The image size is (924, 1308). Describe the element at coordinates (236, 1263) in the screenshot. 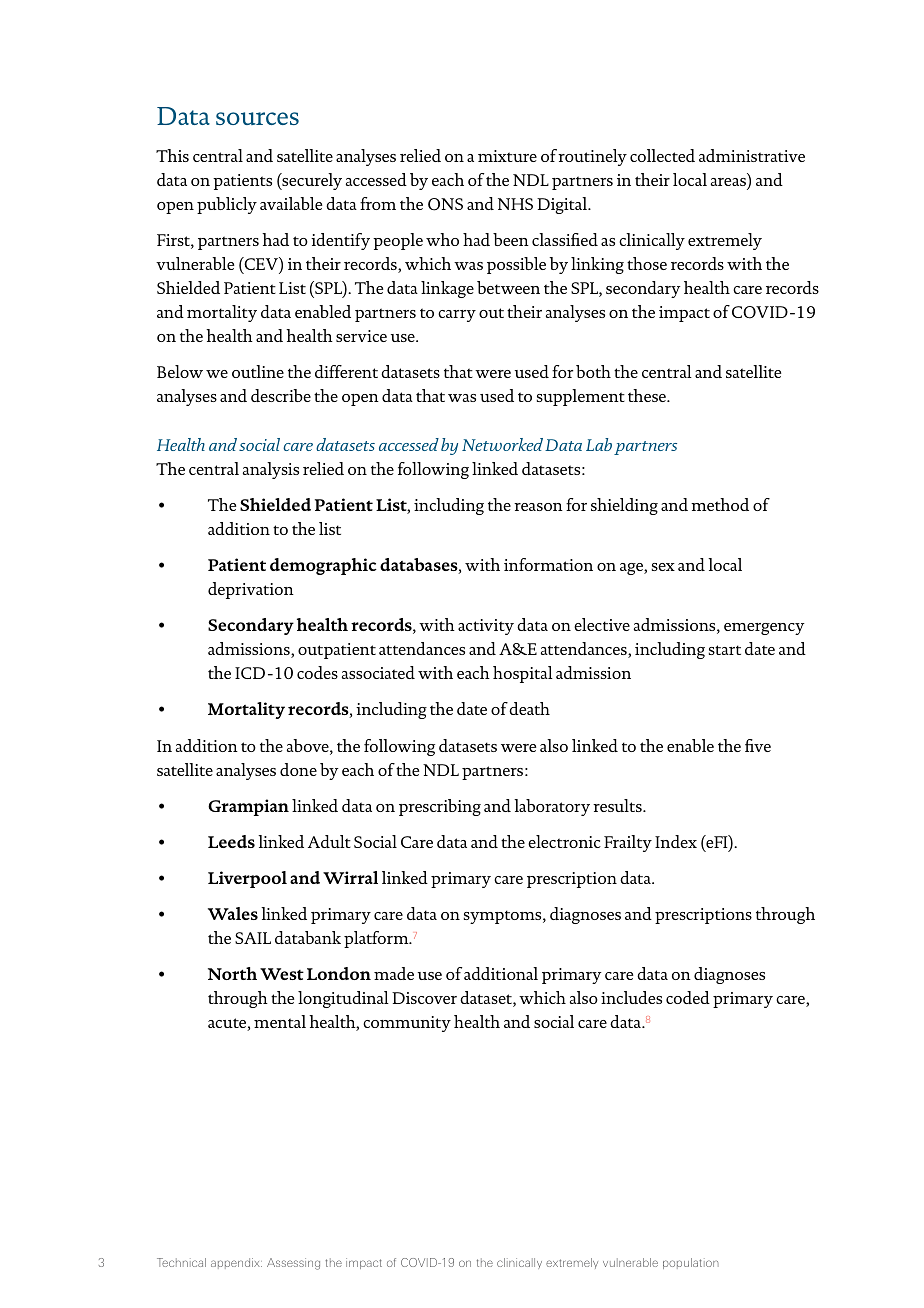

I see `appendix` at that location.
